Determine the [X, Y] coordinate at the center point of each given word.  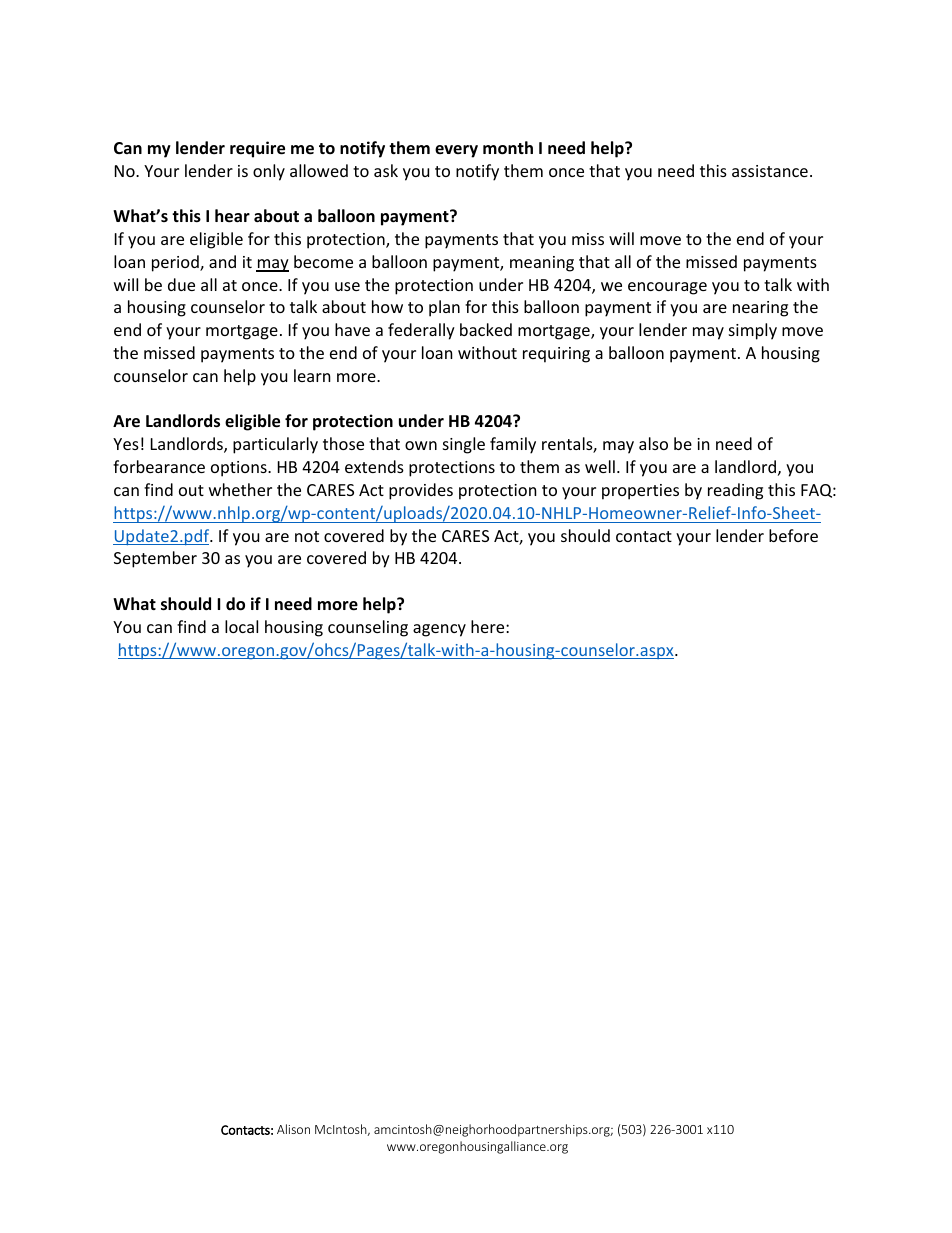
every [456, 151]
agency [439, 630]
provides [421, 491]
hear [232, 216]
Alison [293, 1129]
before [793, 535]
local [241, 626]
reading [735, 491]
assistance [770, 171]
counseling [368, 628]
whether [240, 489]
